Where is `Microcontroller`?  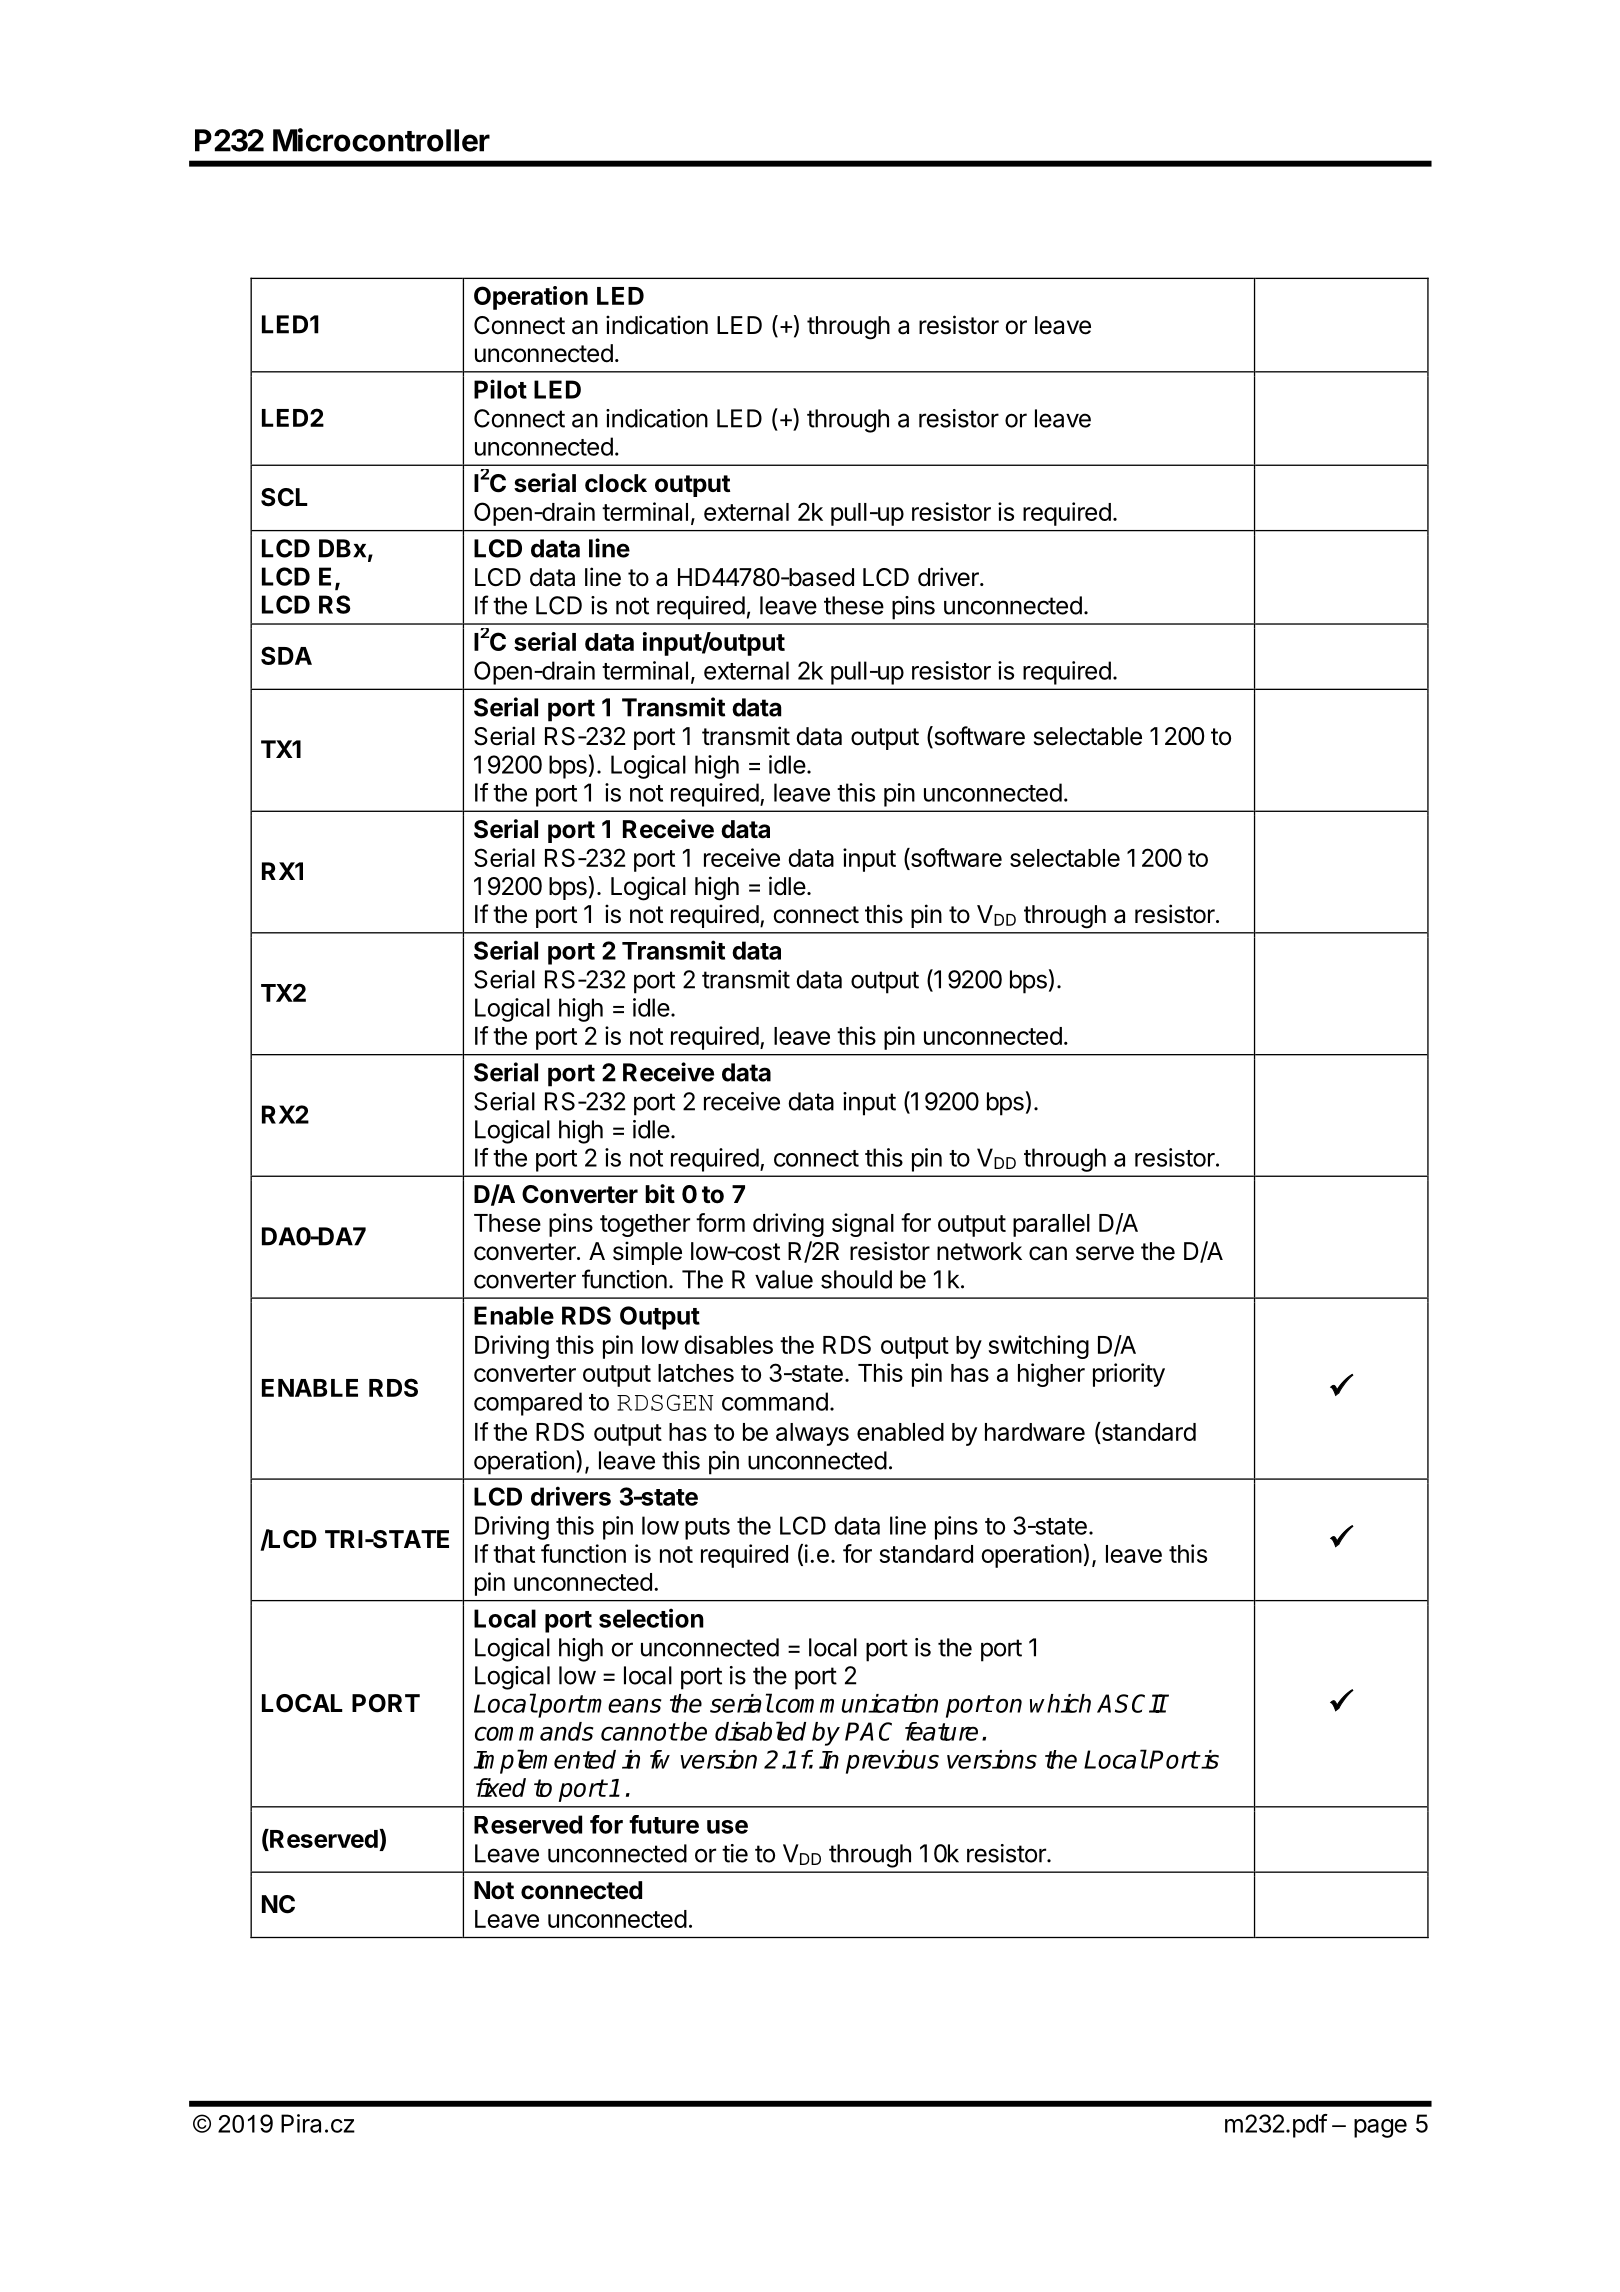 Microcontroller is located at coordinates (381, 140).
